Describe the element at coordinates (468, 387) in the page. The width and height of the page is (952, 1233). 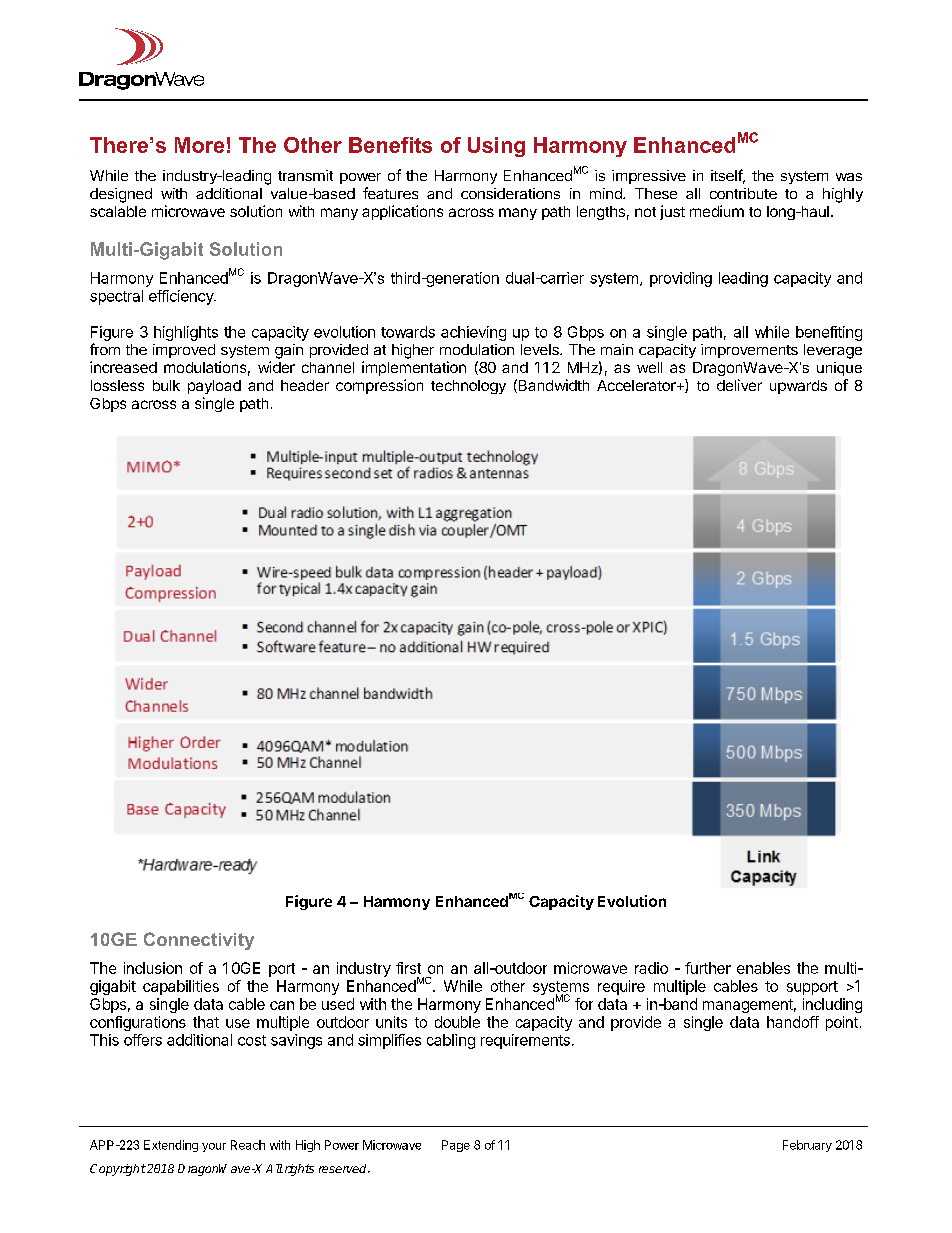
I see `technology` at that location.
